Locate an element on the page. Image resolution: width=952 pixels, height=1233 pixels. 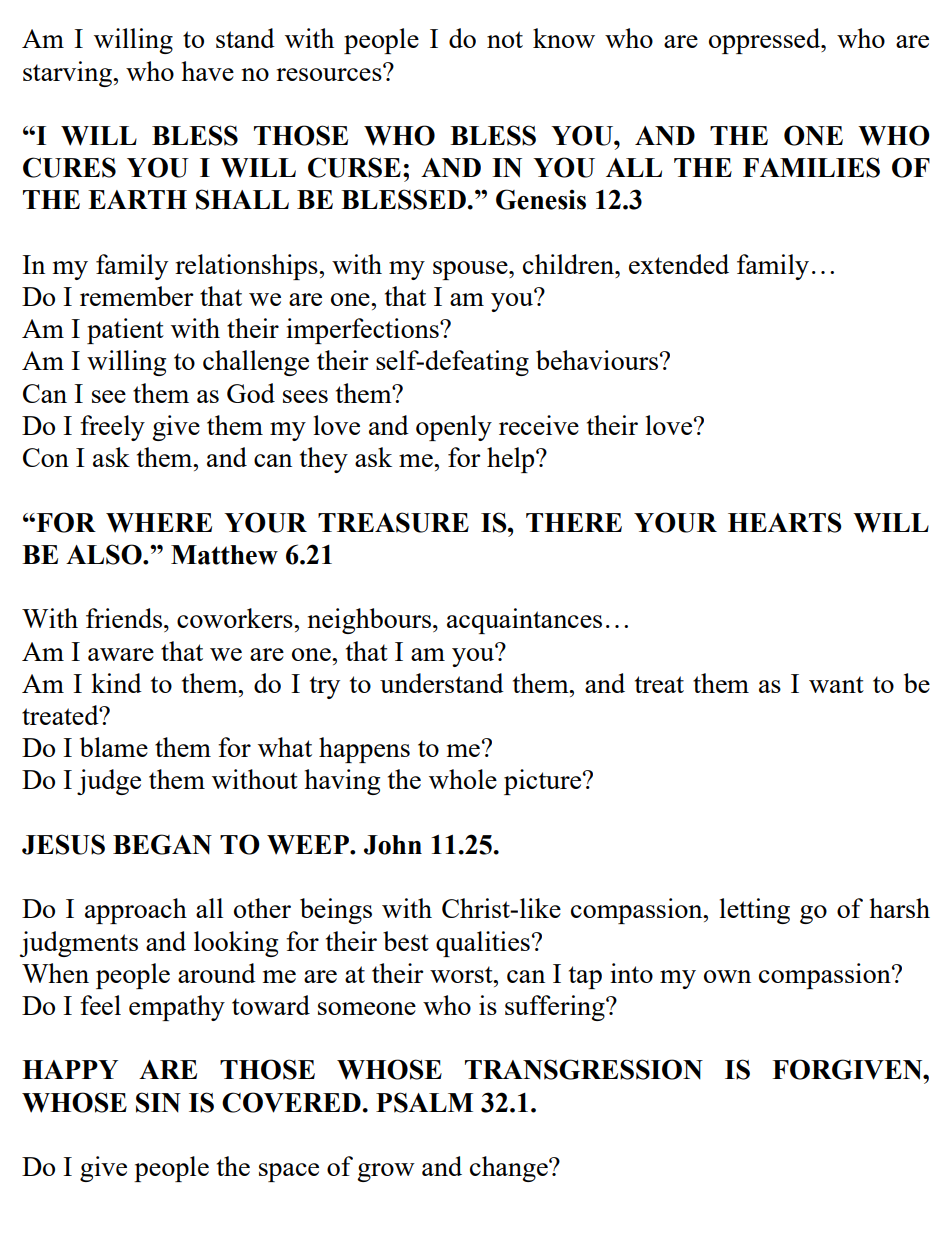
change is located at coordinates (510, 1169).
